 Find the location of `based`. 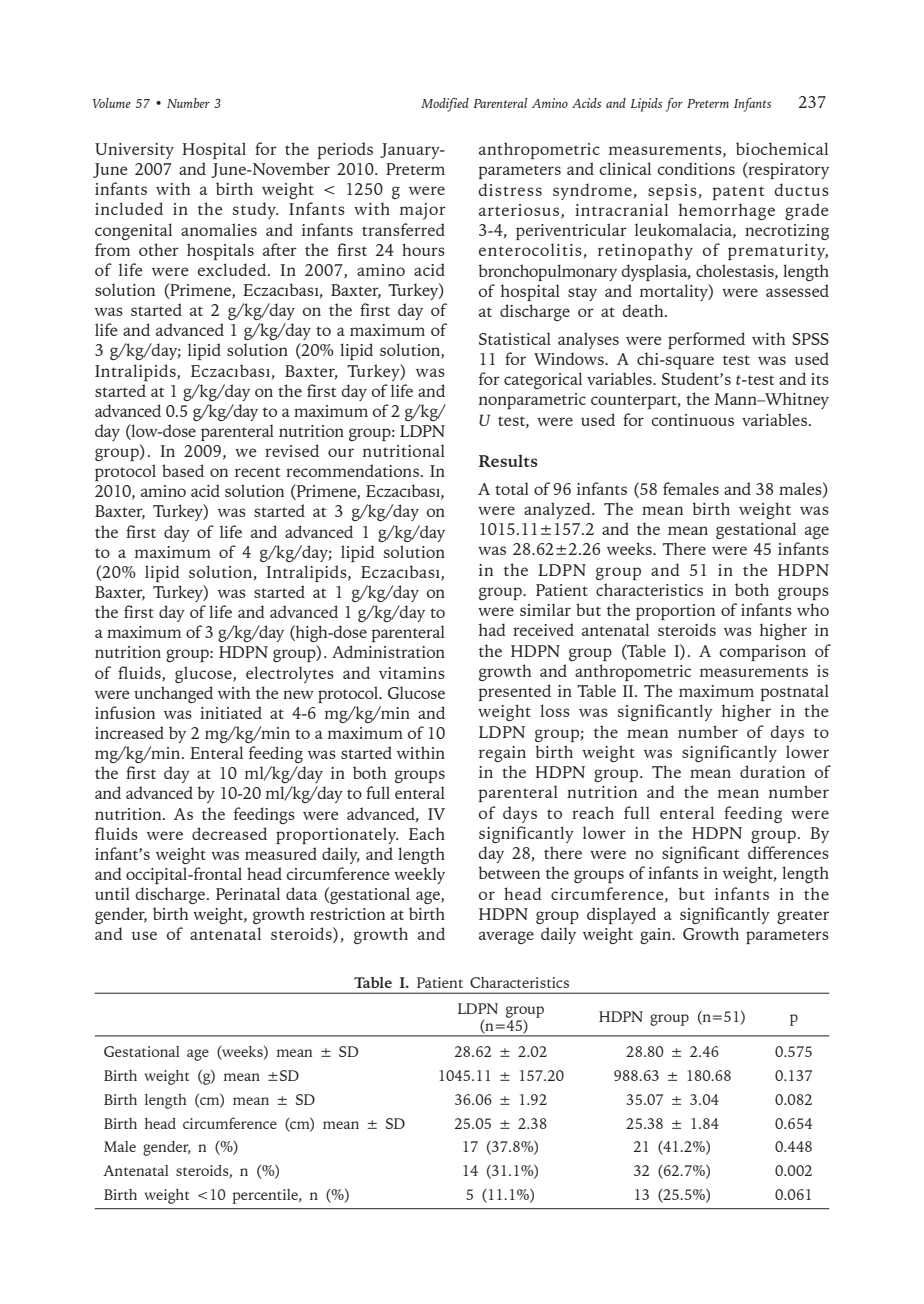

based is located at coordinates (183, 470).
